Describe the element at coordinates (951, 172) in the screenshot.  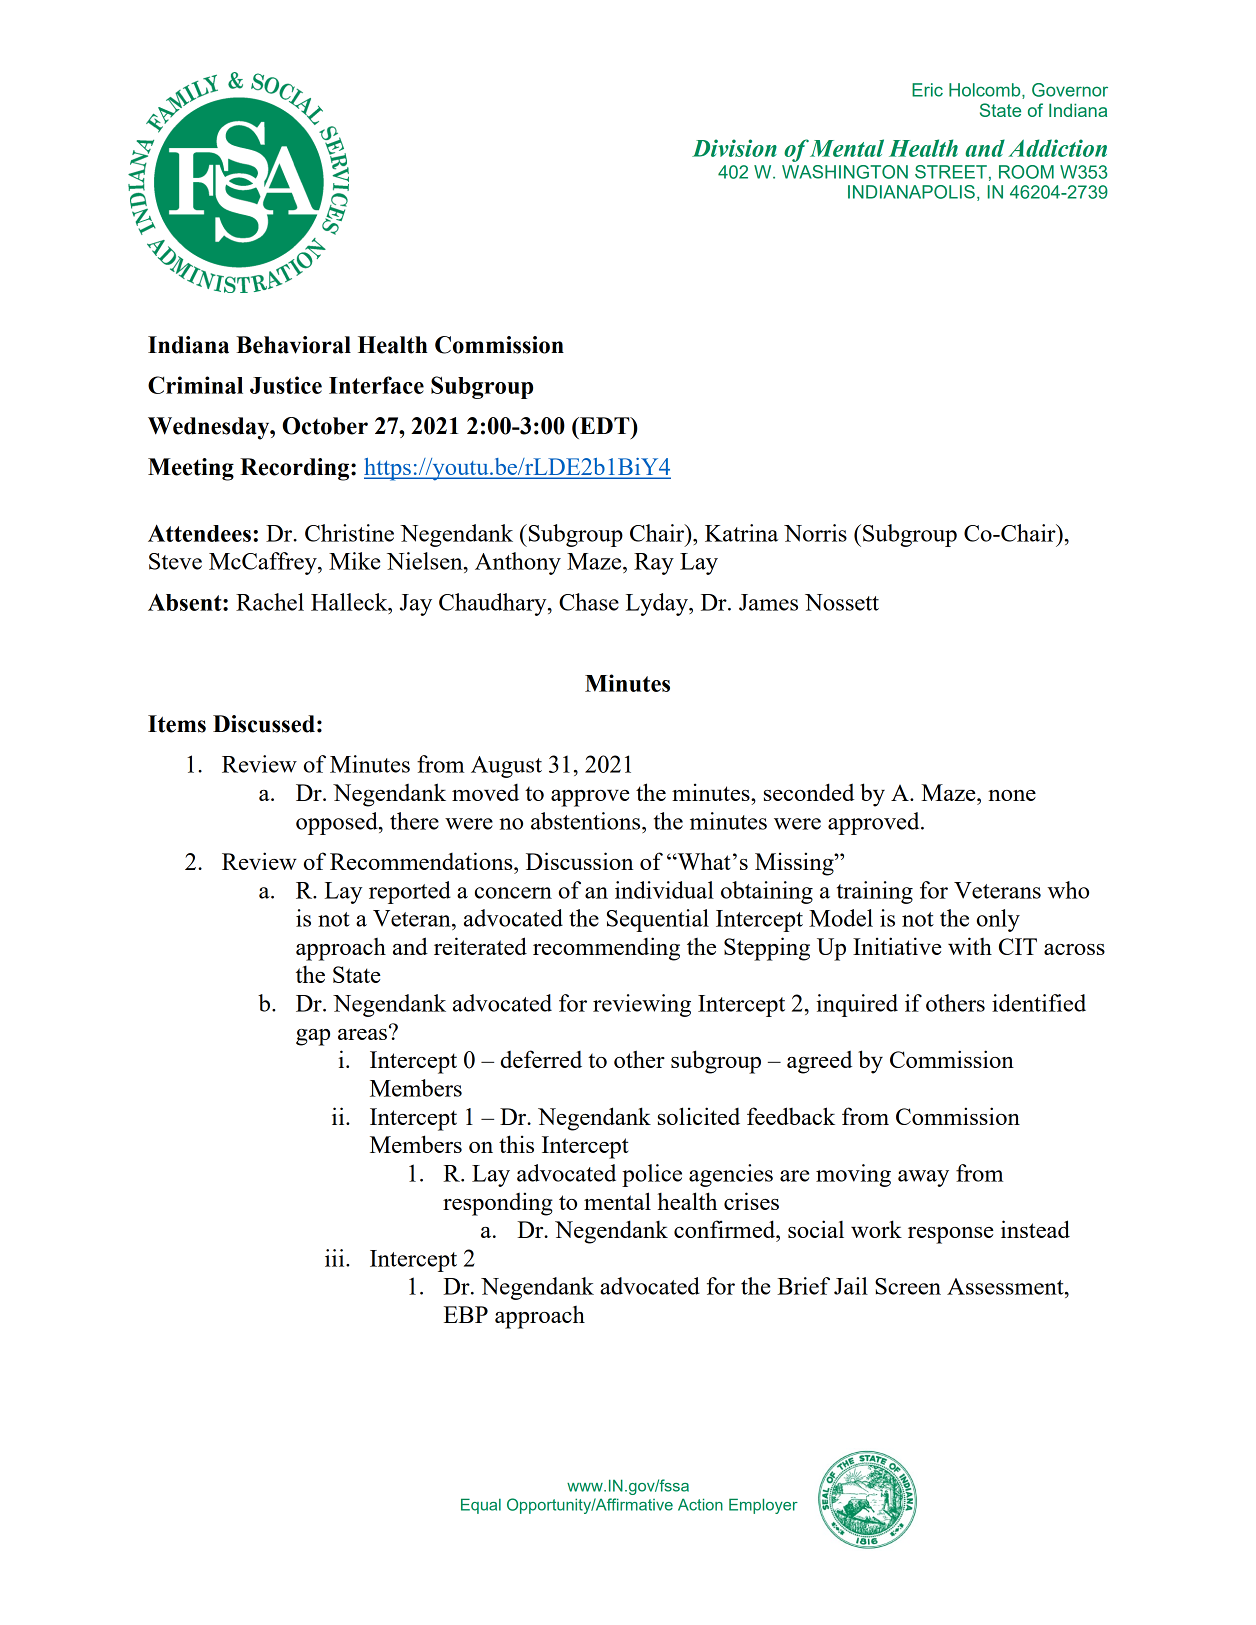
I see `STREET` at that location.
